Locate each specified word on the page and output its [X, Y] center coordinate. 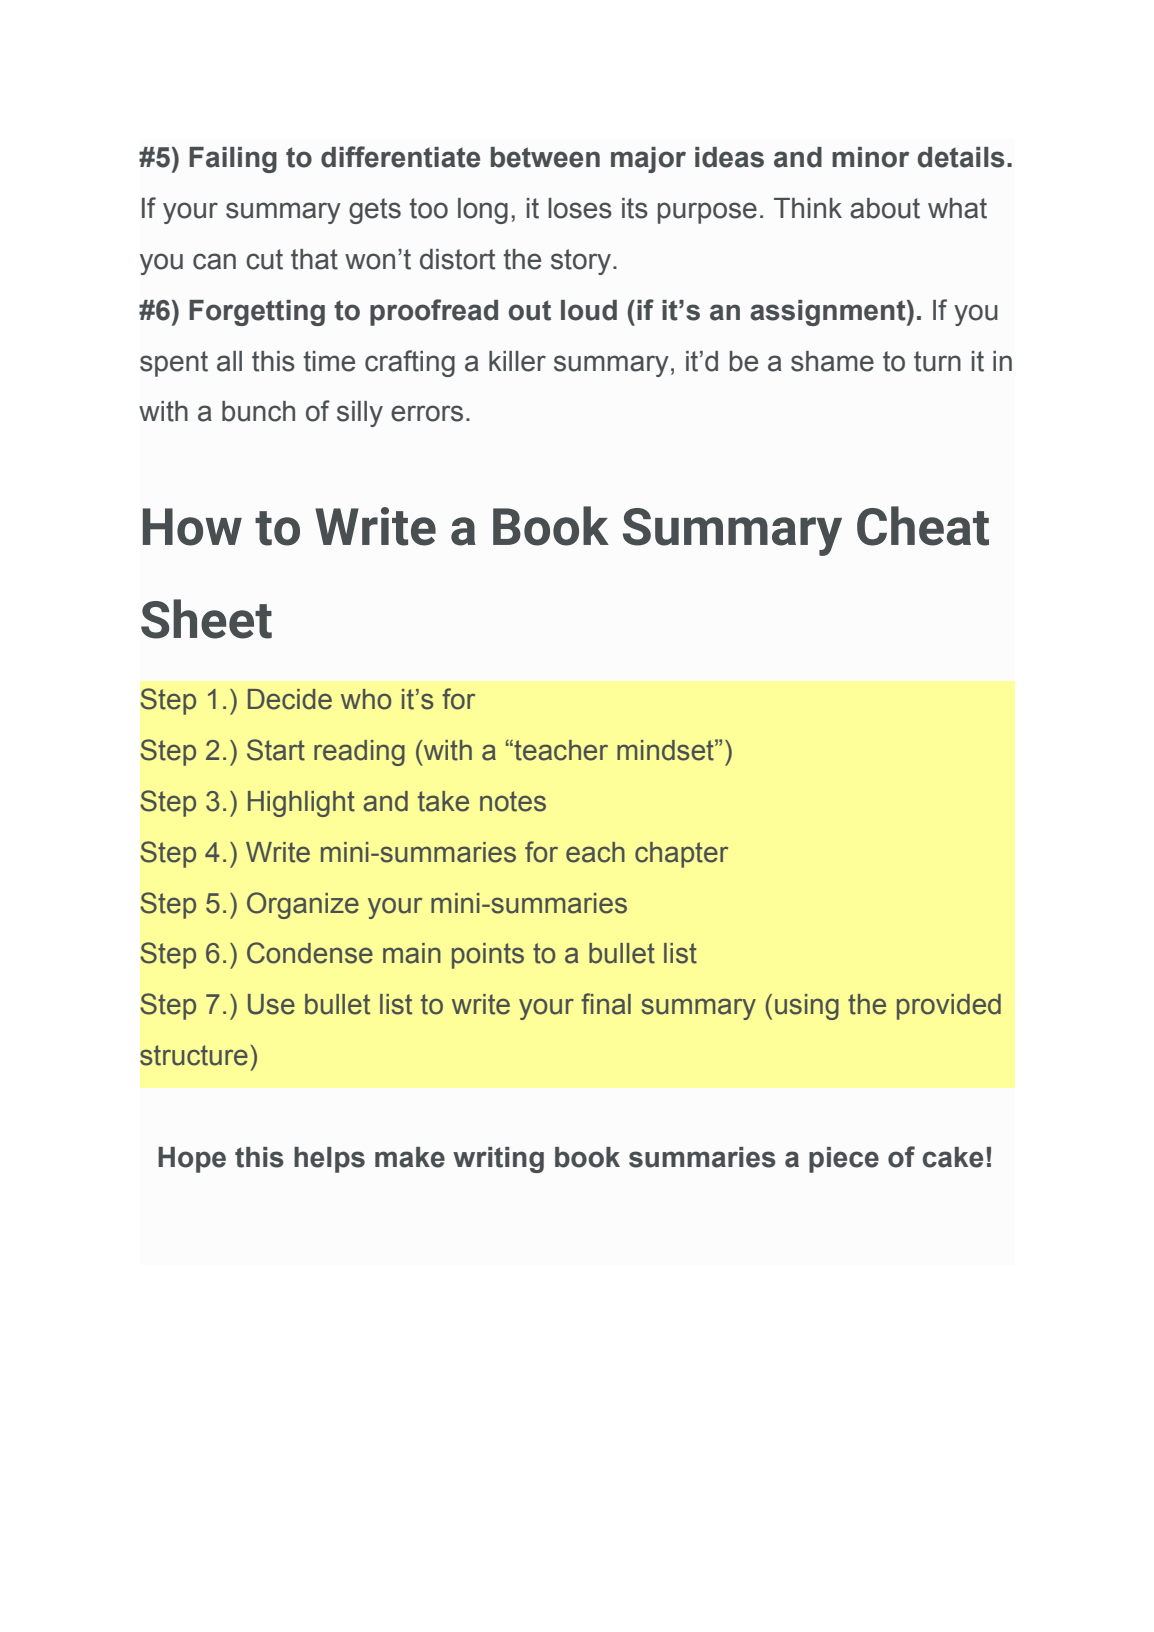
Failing [233, 160]
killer [517, 361]
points [488, 956]
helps [329, 1160]
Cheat [923, 526]
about [885, 208]
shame [832, 361]
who [366, 699]
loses [580, 208]
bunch [258, 411]
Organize [303, 905]
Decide [290, 699]
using [807, 1007]
